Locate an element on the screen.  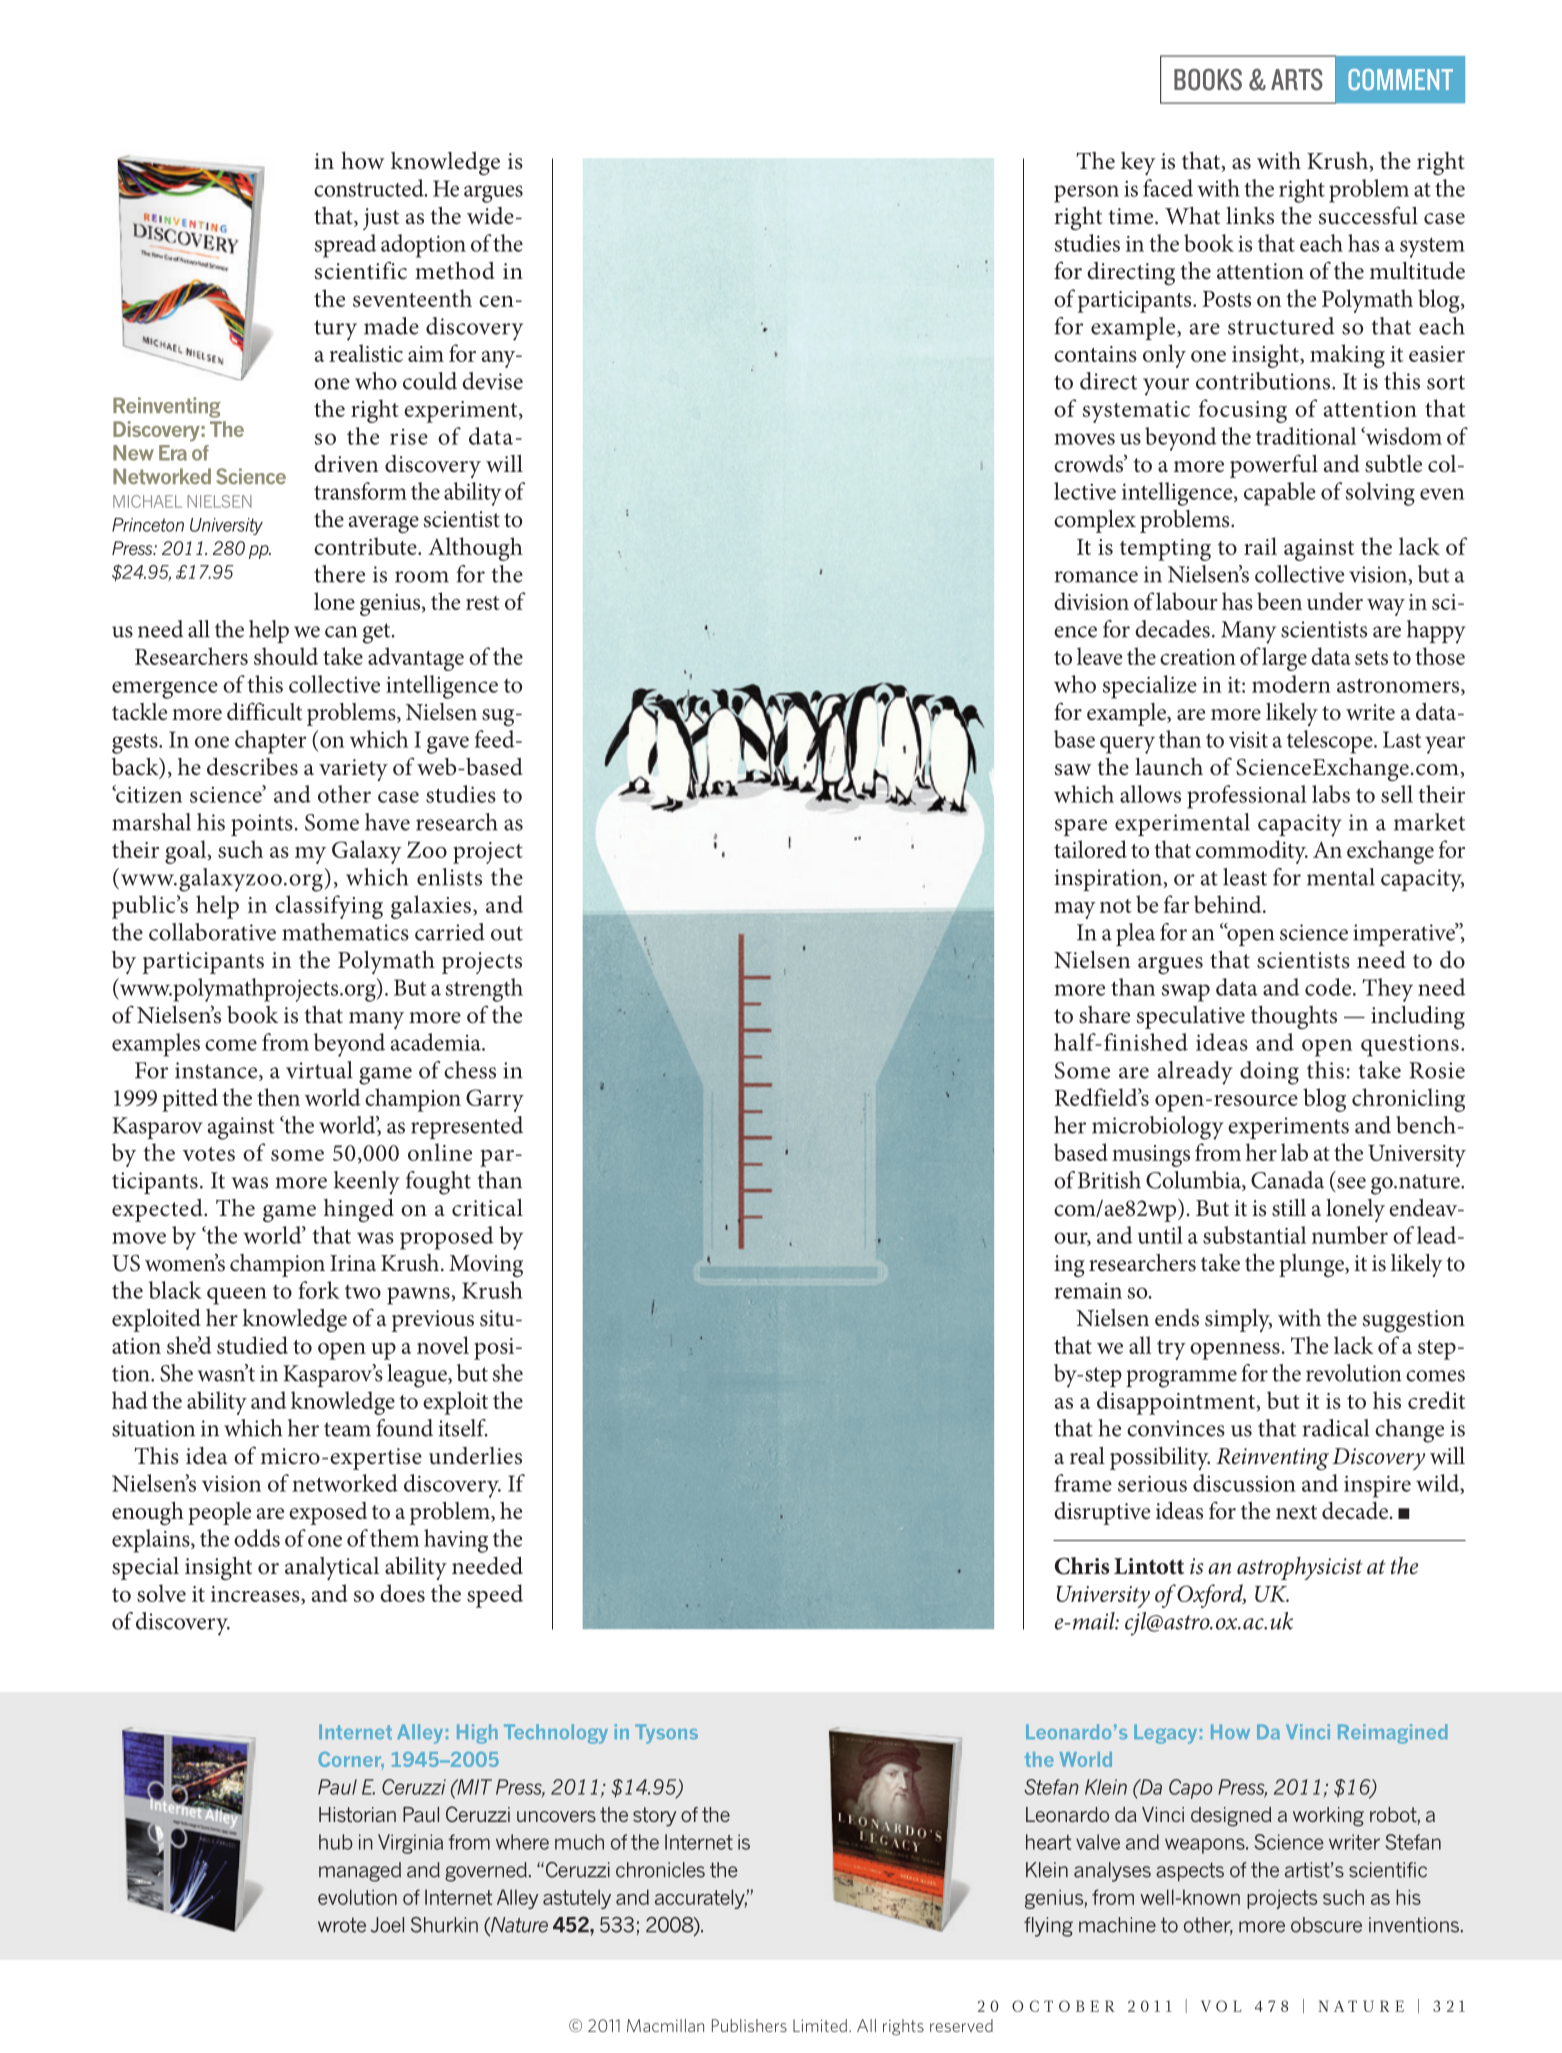
doing is located at coordinates (1269, 1073).
